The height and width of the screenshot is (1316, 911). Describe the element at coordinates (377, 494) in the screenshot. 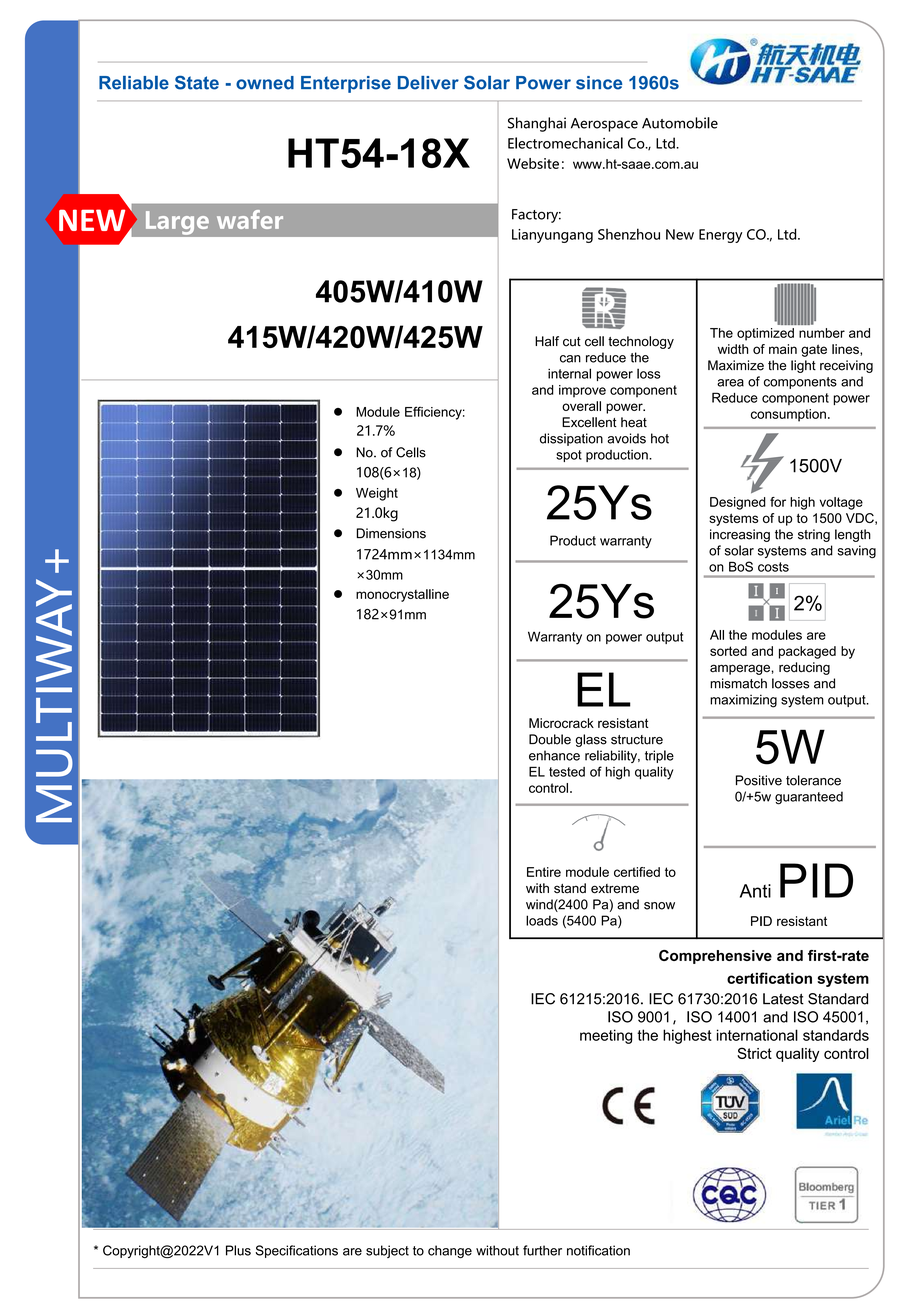

I see `Weight` at that location.
